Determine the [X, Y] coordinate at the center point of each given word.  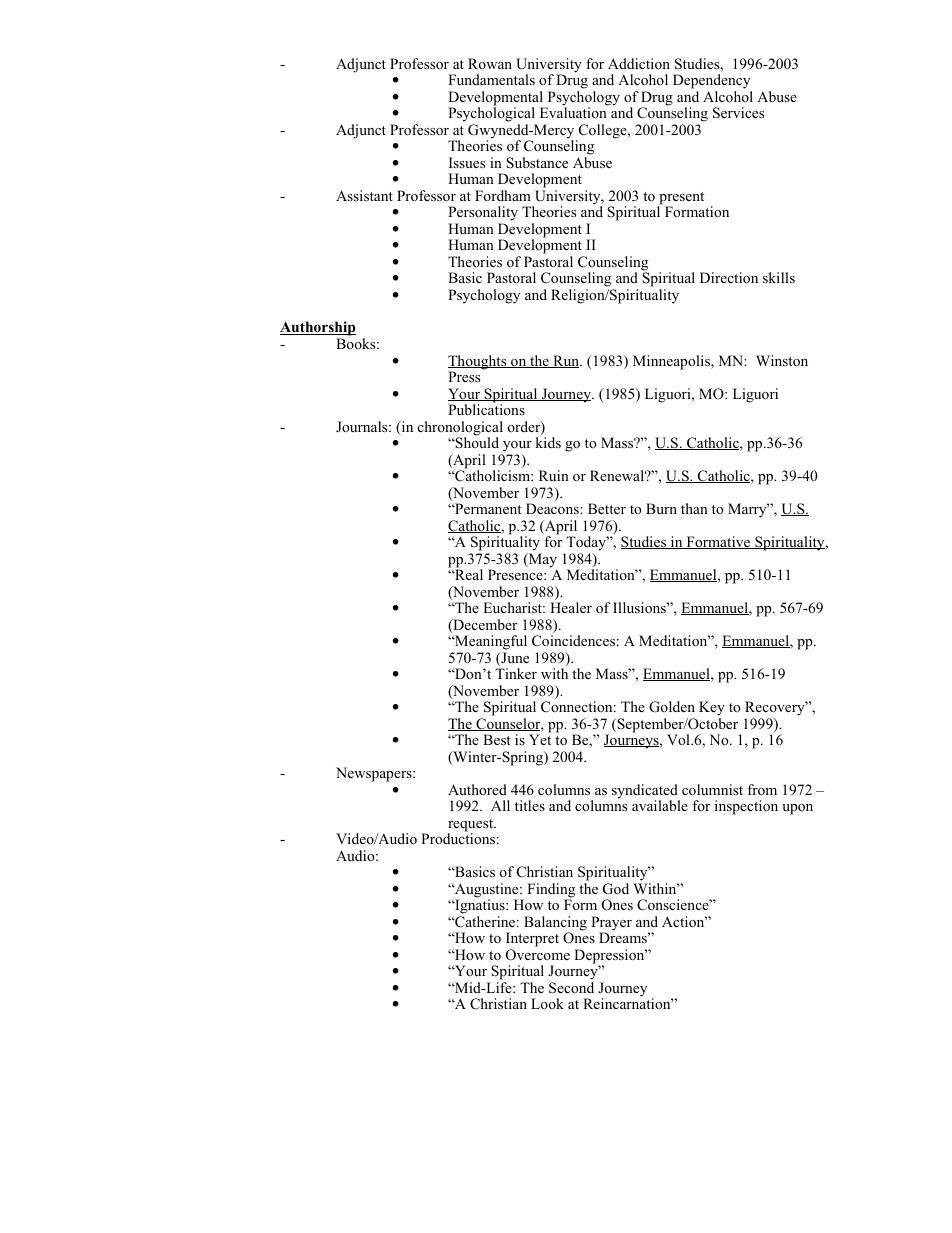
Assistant [364, 196]
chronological [460, 429]
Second [571, 988]
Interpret [532, 939]
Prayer [611, 924]
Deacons [553, 508]
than [694, 508]
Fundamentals [491, 79]
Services [738, 113]
